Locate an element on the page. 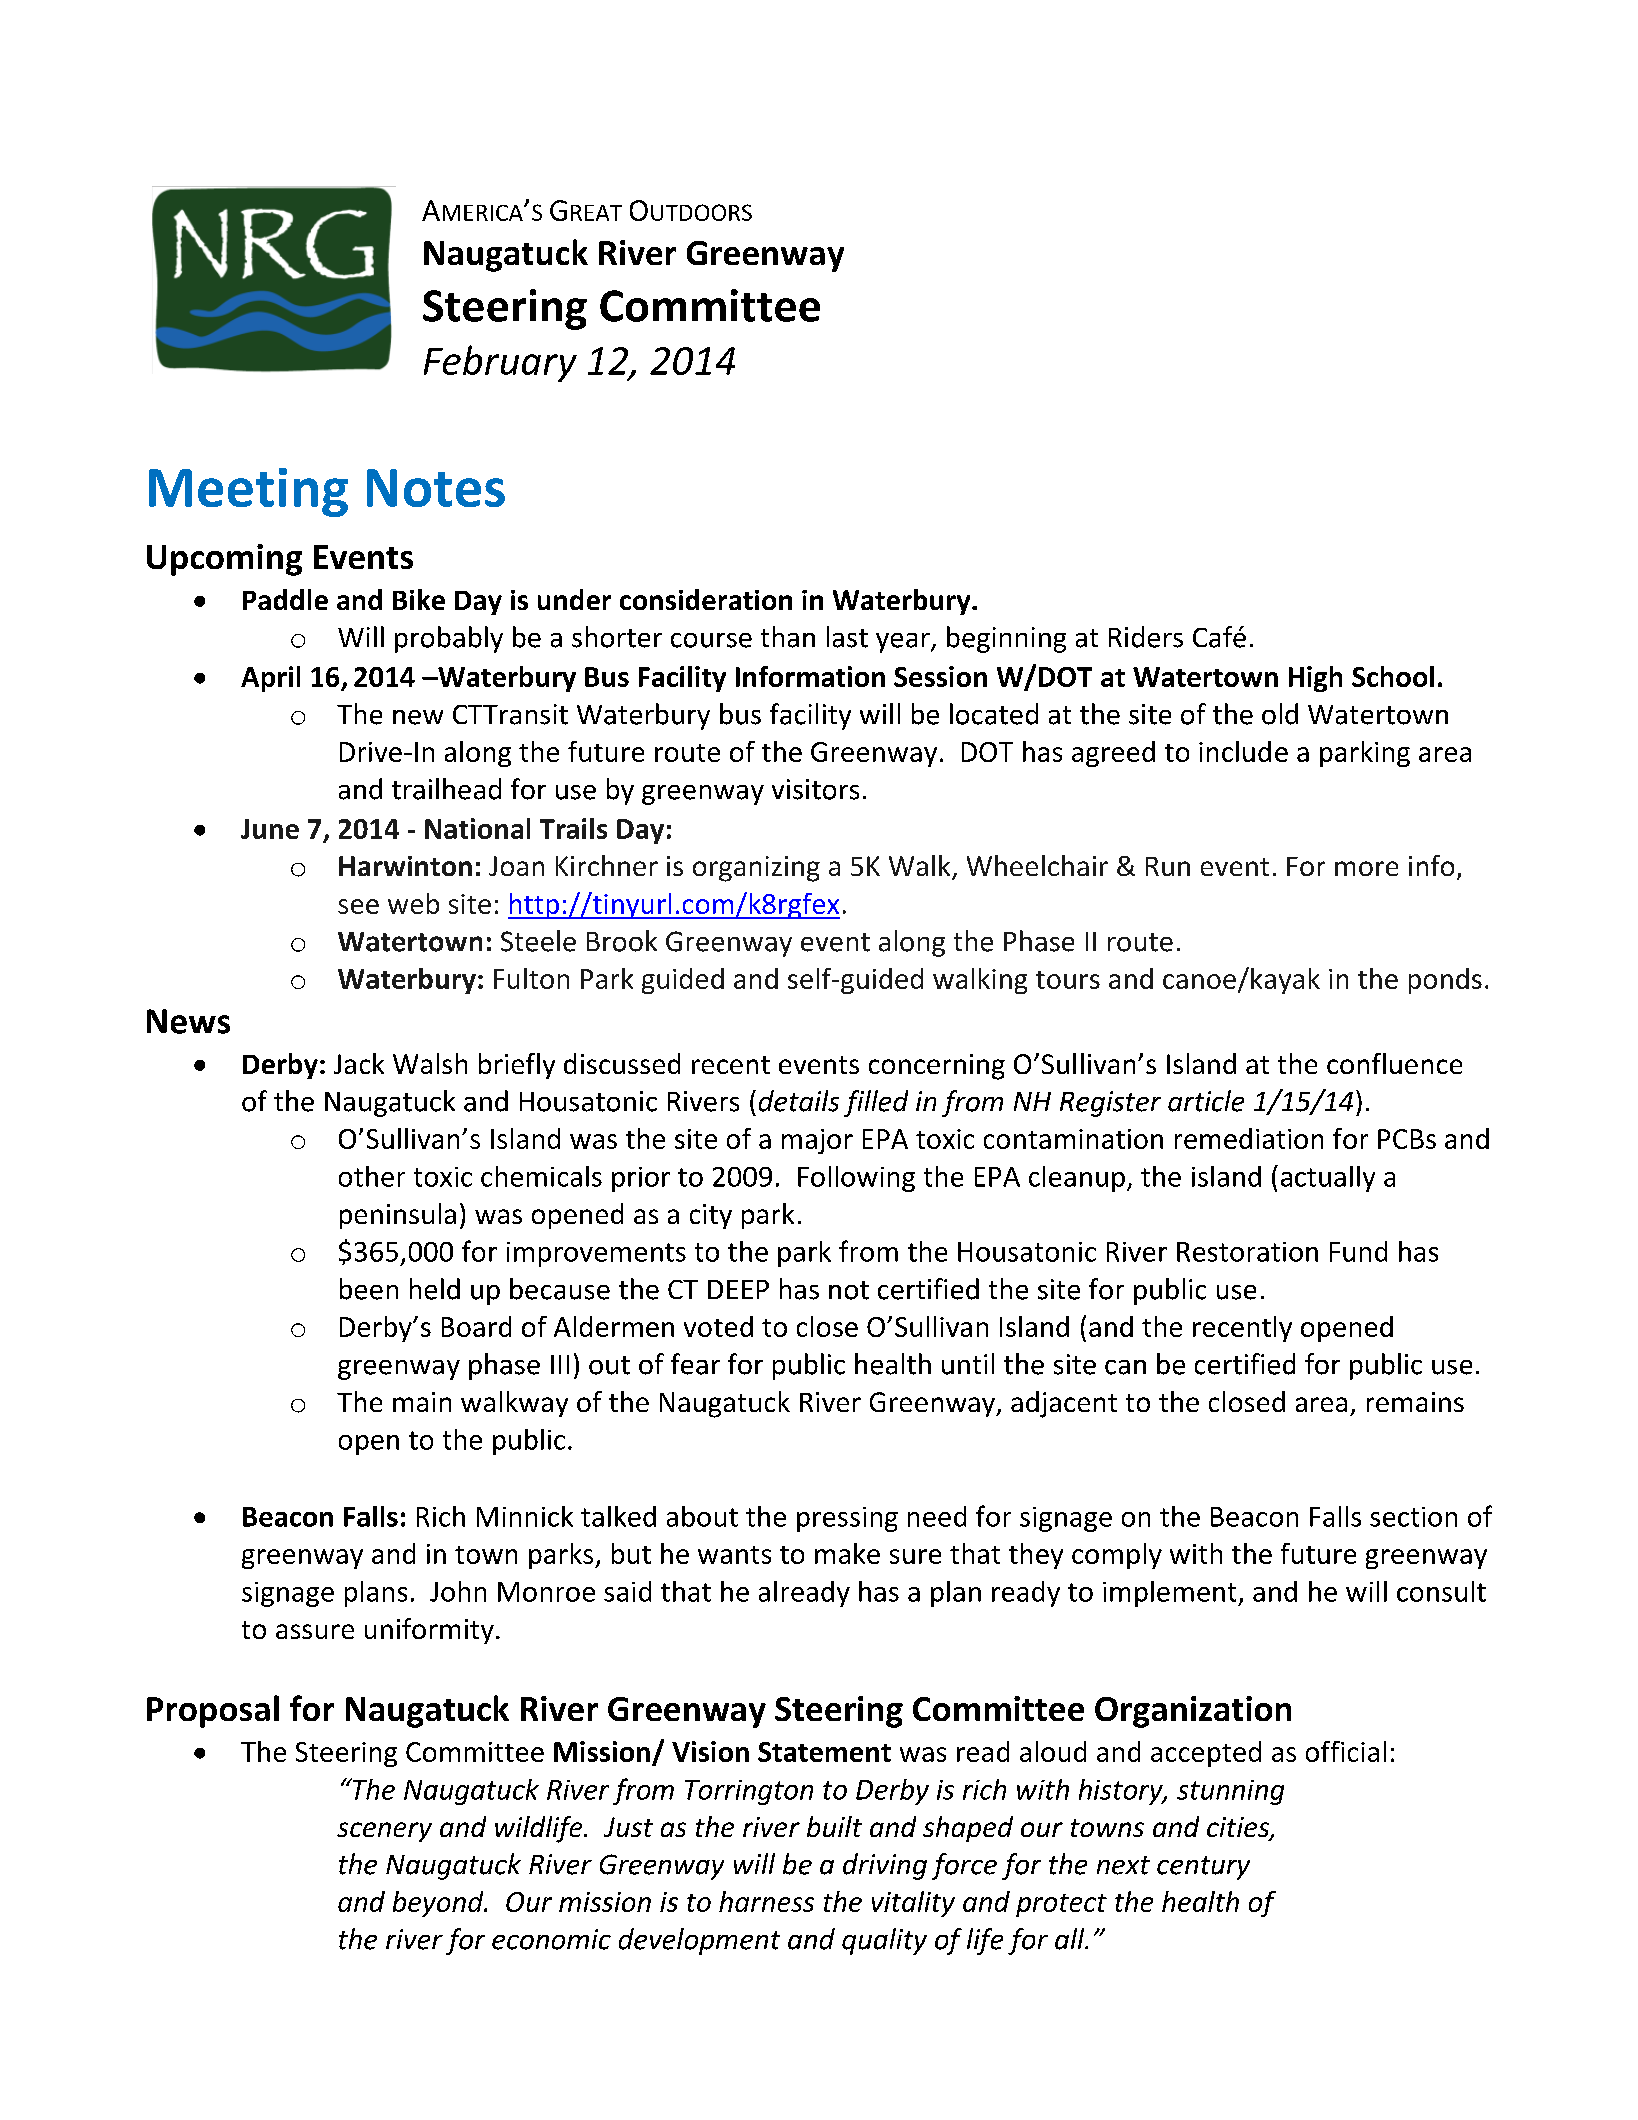  century is located at coordinates (1203, 1868).
